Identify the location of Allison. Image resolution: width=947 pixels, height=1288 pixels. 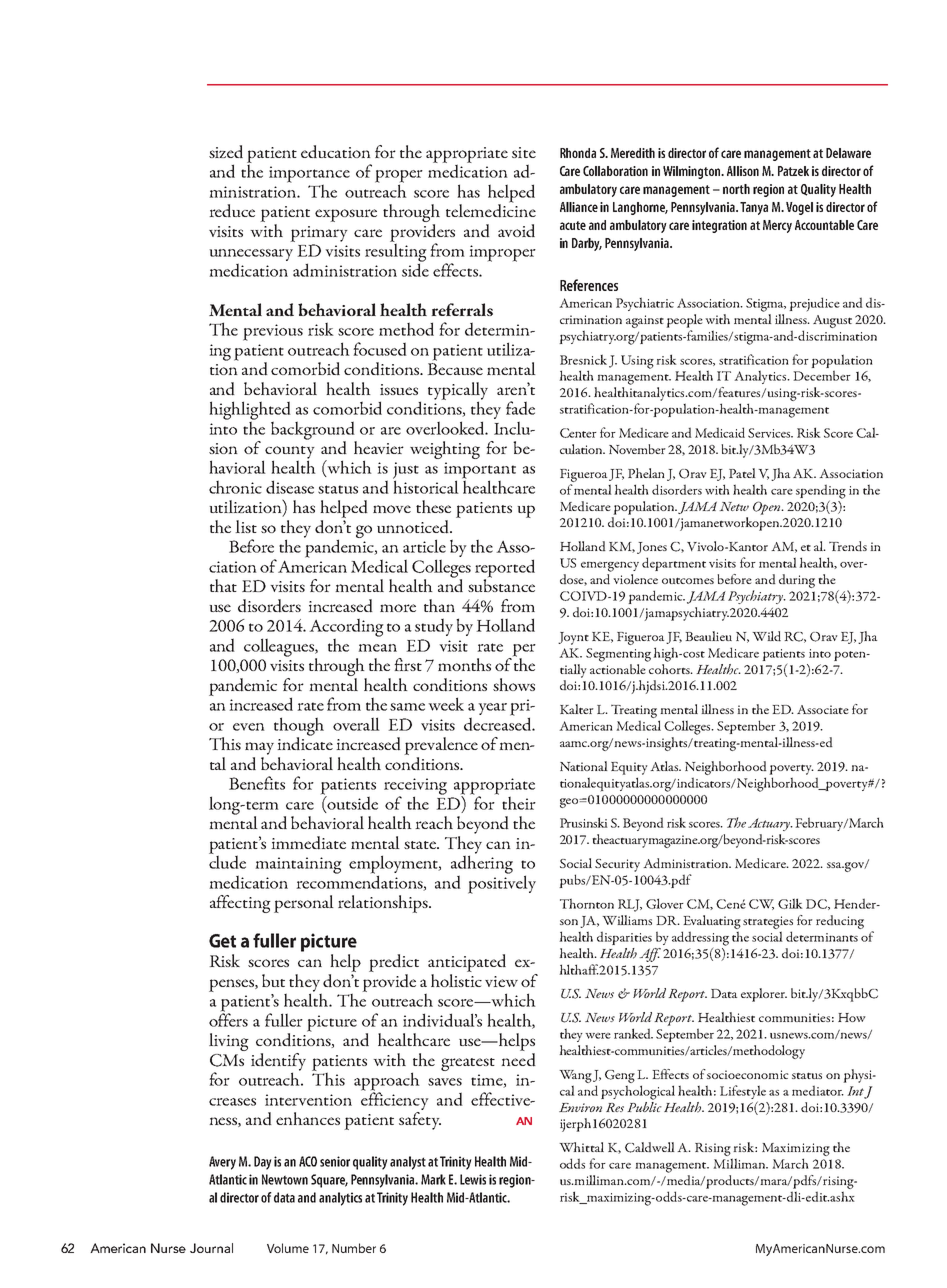
(743, 171).
